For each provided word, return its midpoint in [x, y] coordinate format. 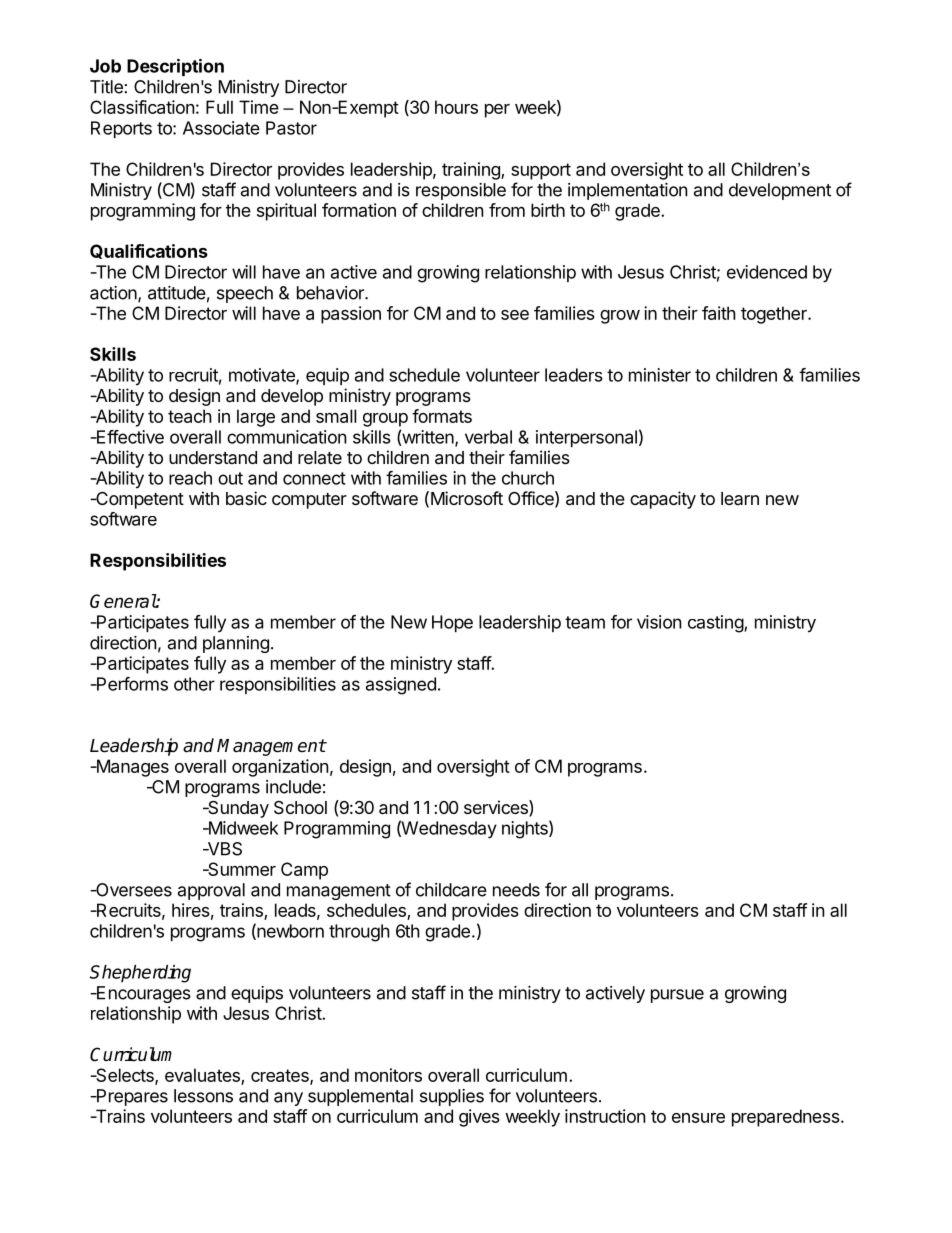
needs [516, 890]
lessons [203, 1096]
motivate [263, 376]
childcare [451, 890]
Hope [452, 623]
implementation [628, 191]
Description [175, 67]
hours [456, 107]
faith [719, 313]
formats [442, 416]
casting [716, 624]
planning [236, 644]
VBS [223, 849]
